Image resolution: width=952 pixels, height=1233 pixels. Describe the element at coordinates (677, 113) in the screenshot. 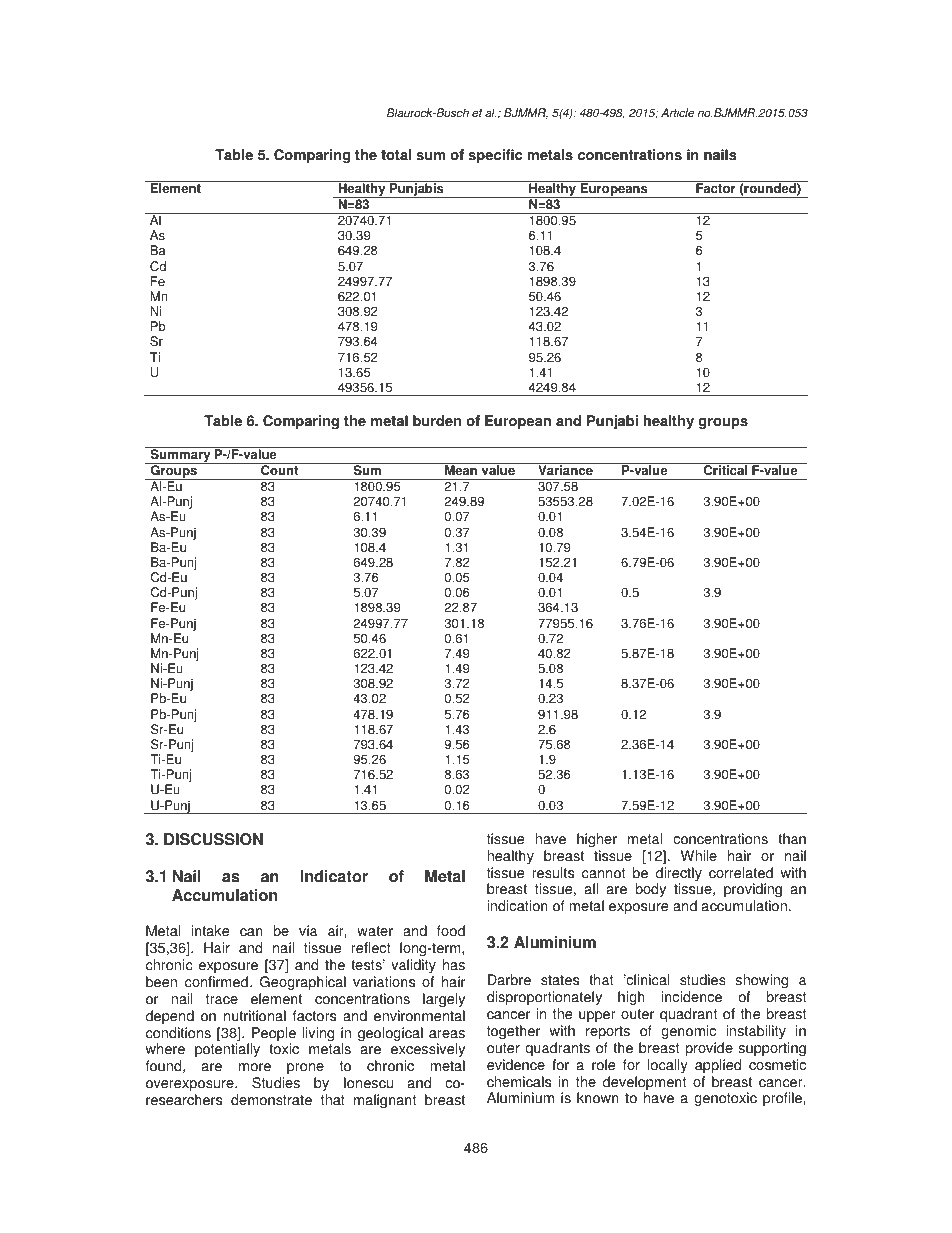

I see `Article` at that location.
